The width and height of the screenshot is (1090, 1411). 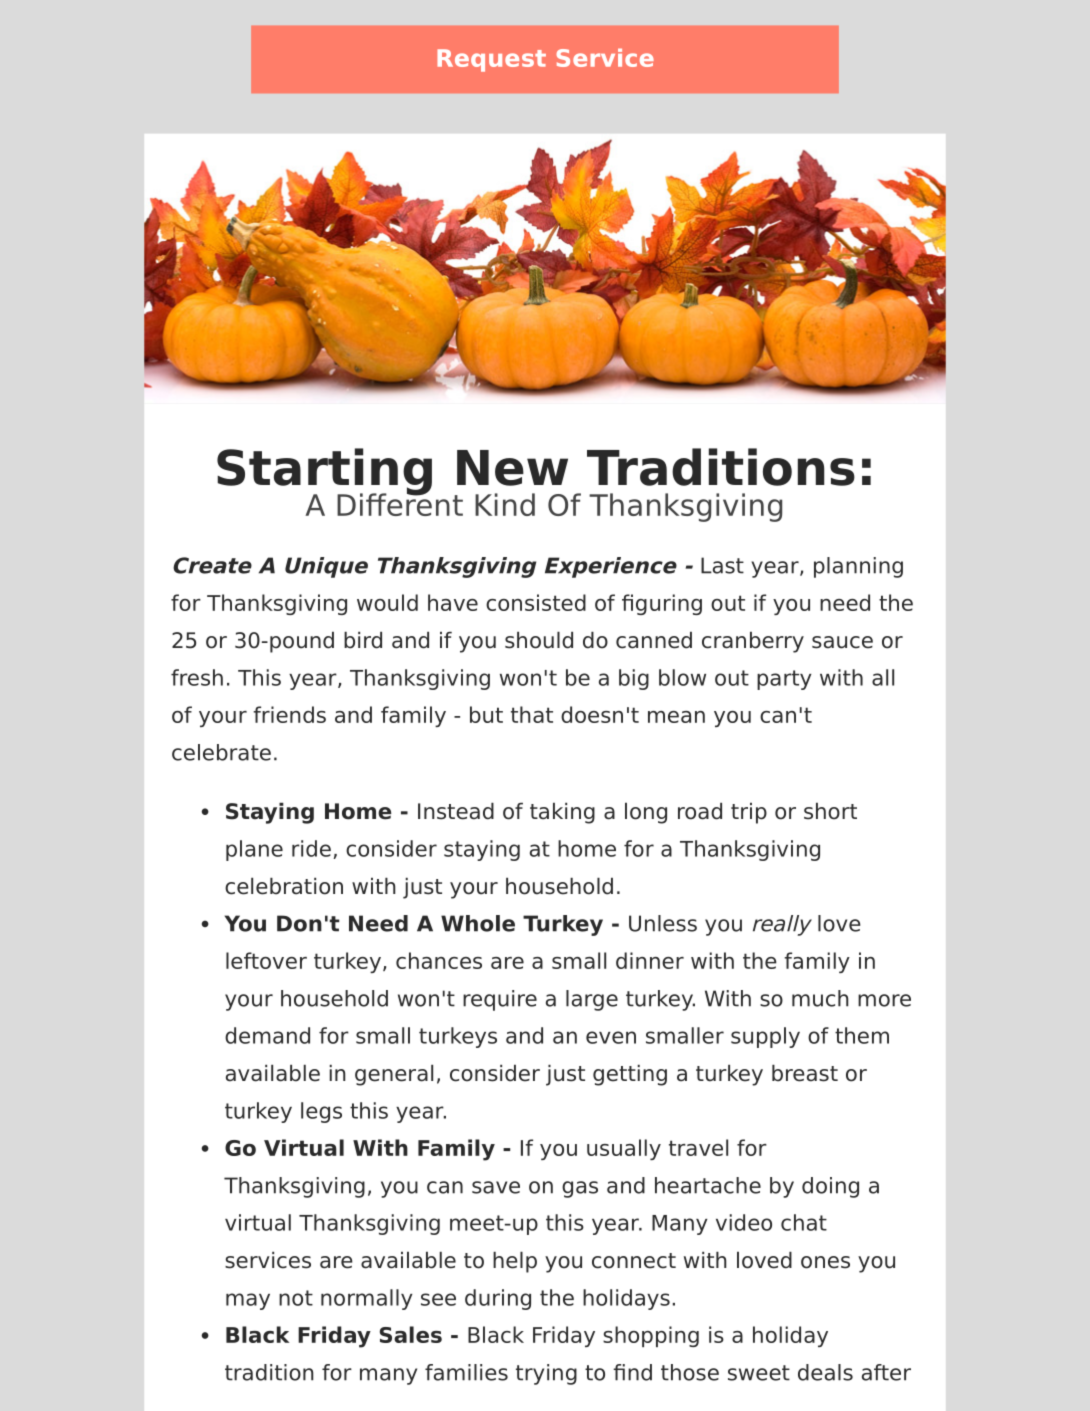 What do you see at coordinates (491, 60) in the screenshot?
I see `Request` at bounding box center [491, 60].
